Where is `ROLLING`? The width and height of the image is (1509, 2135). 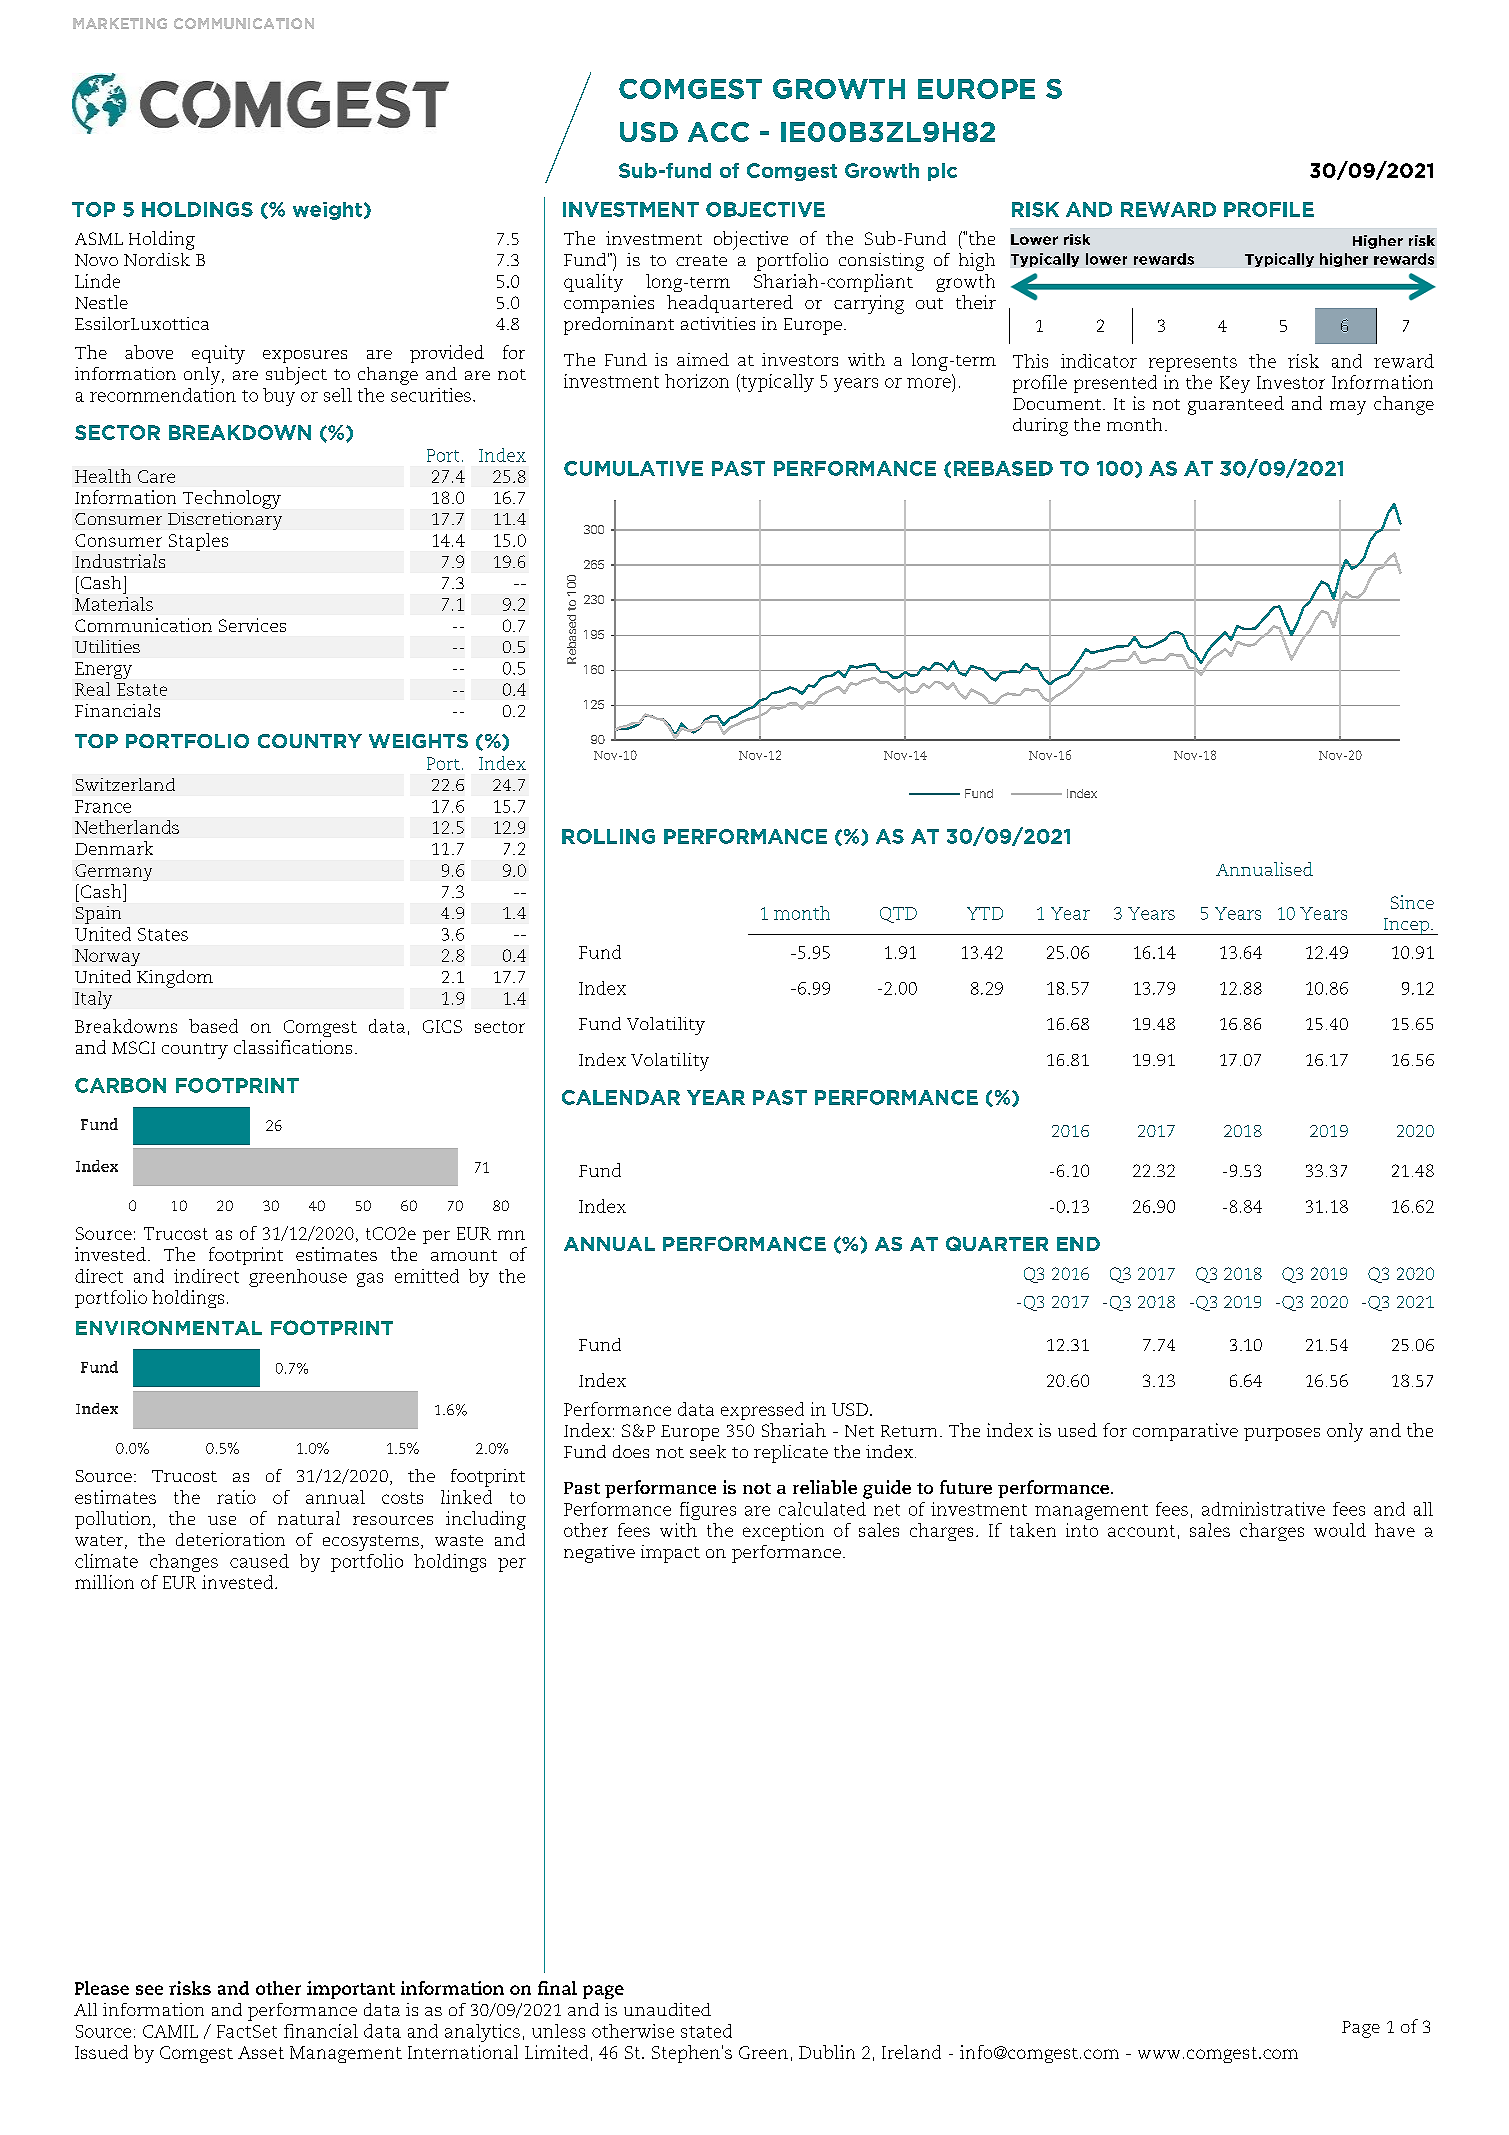
ROLLING is located at coordinates (608, 836).
